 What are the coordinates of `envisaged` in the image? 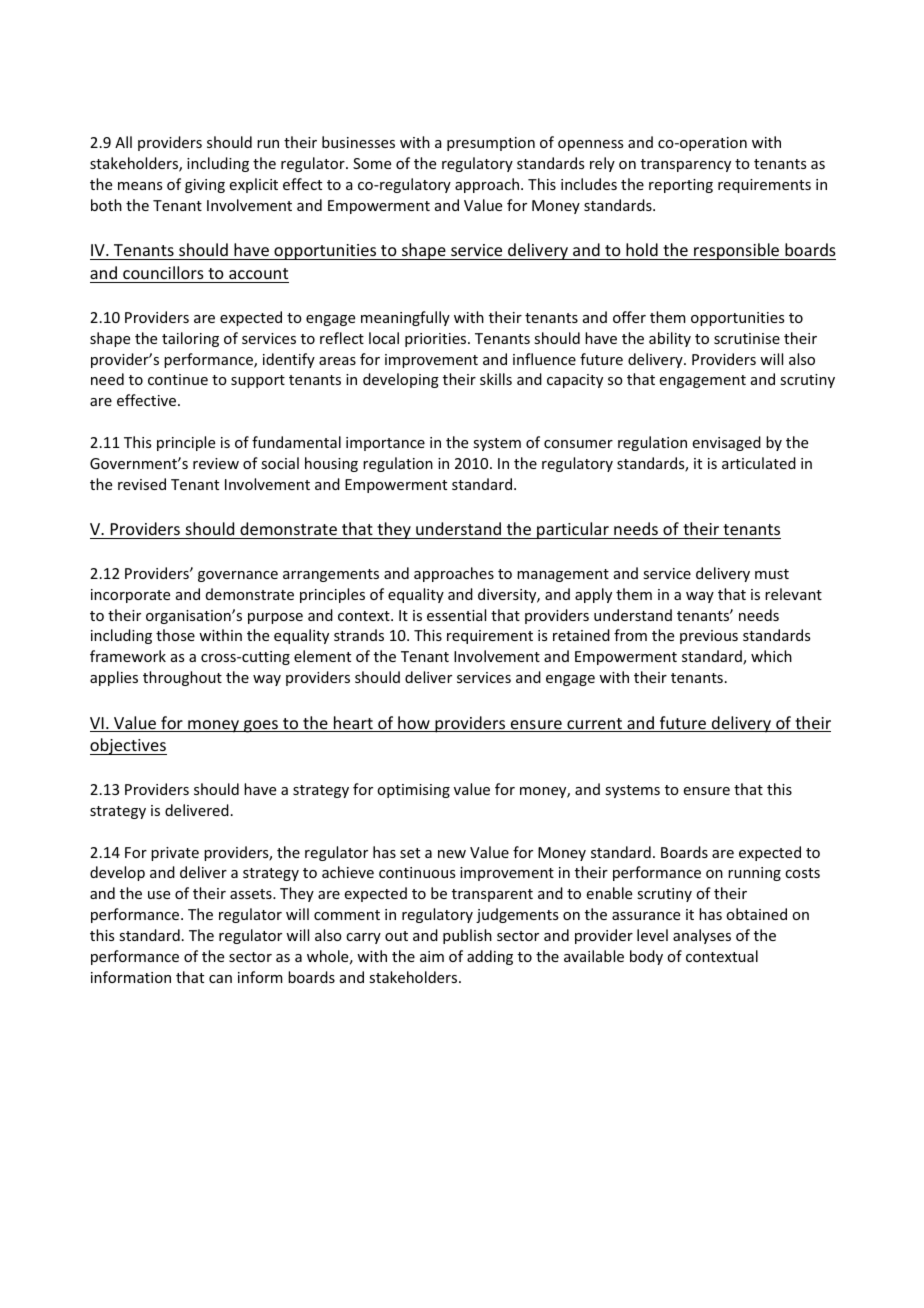 It's located at (727, 443).
